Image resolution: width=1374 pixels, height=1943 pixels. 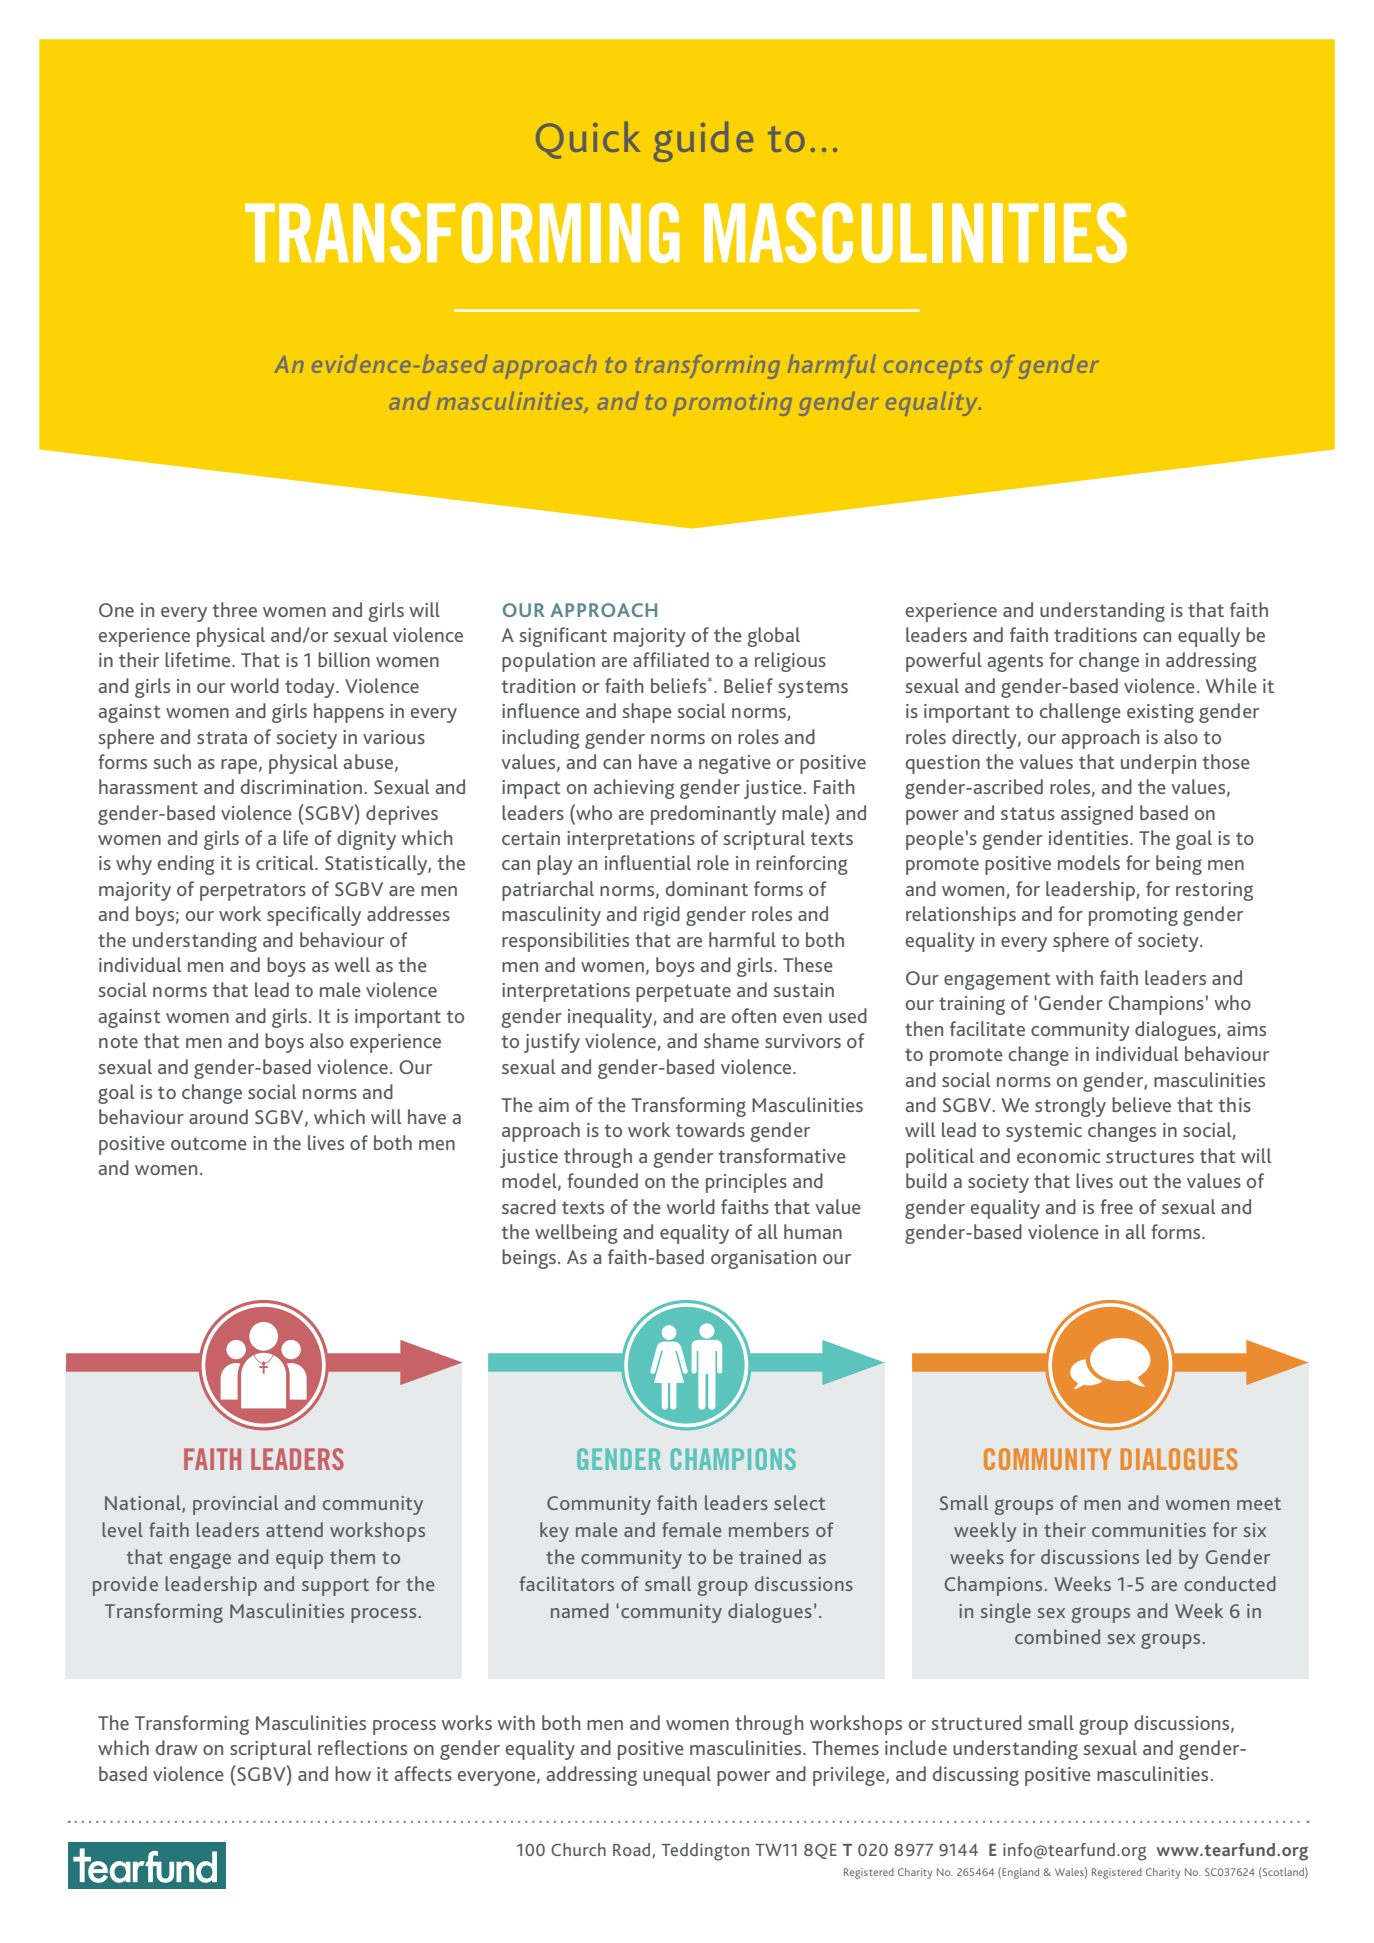 I want to click on discussing, so click(x=976, y=1776).
